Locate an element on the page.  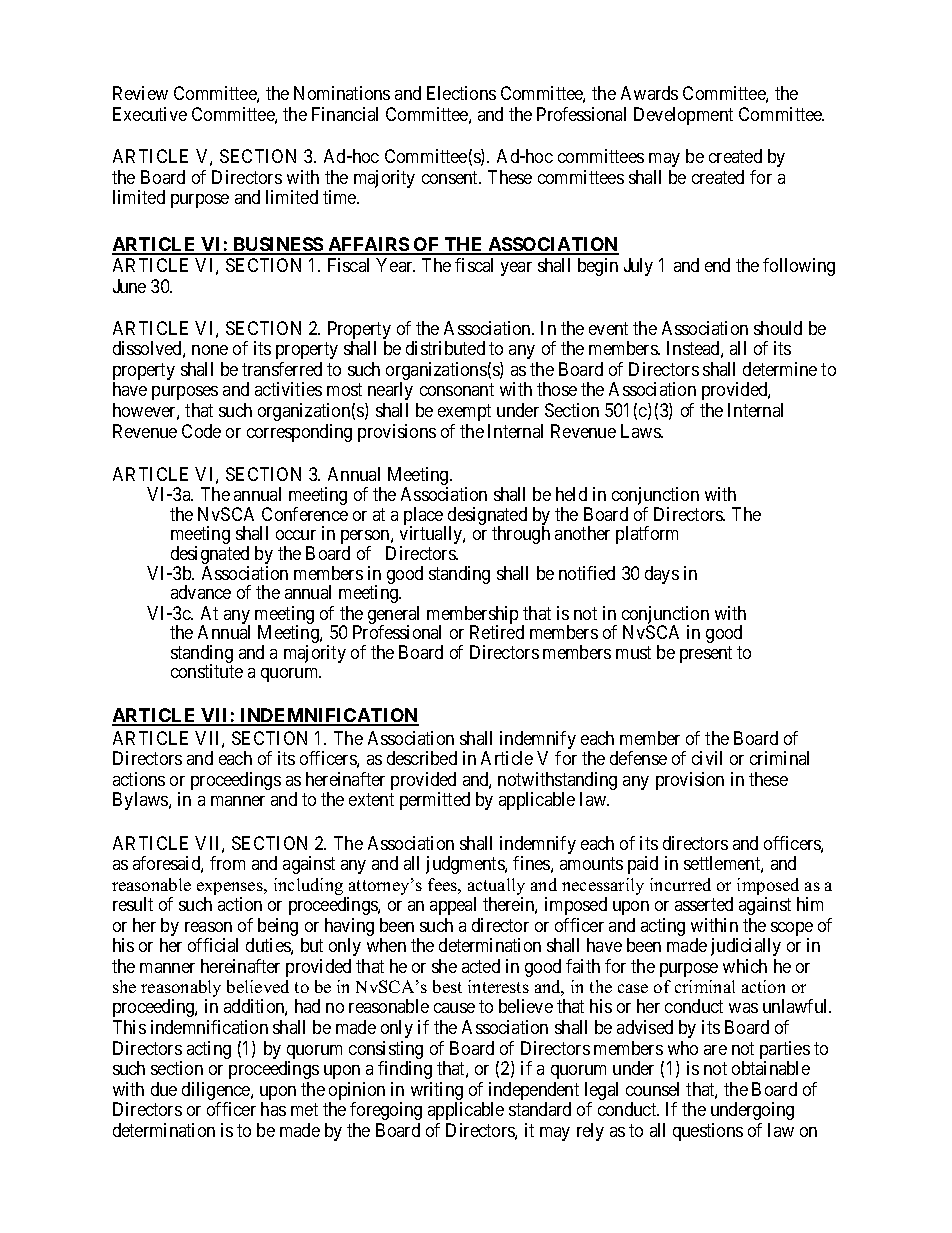
questions is located at coordinates (708, 1132).
